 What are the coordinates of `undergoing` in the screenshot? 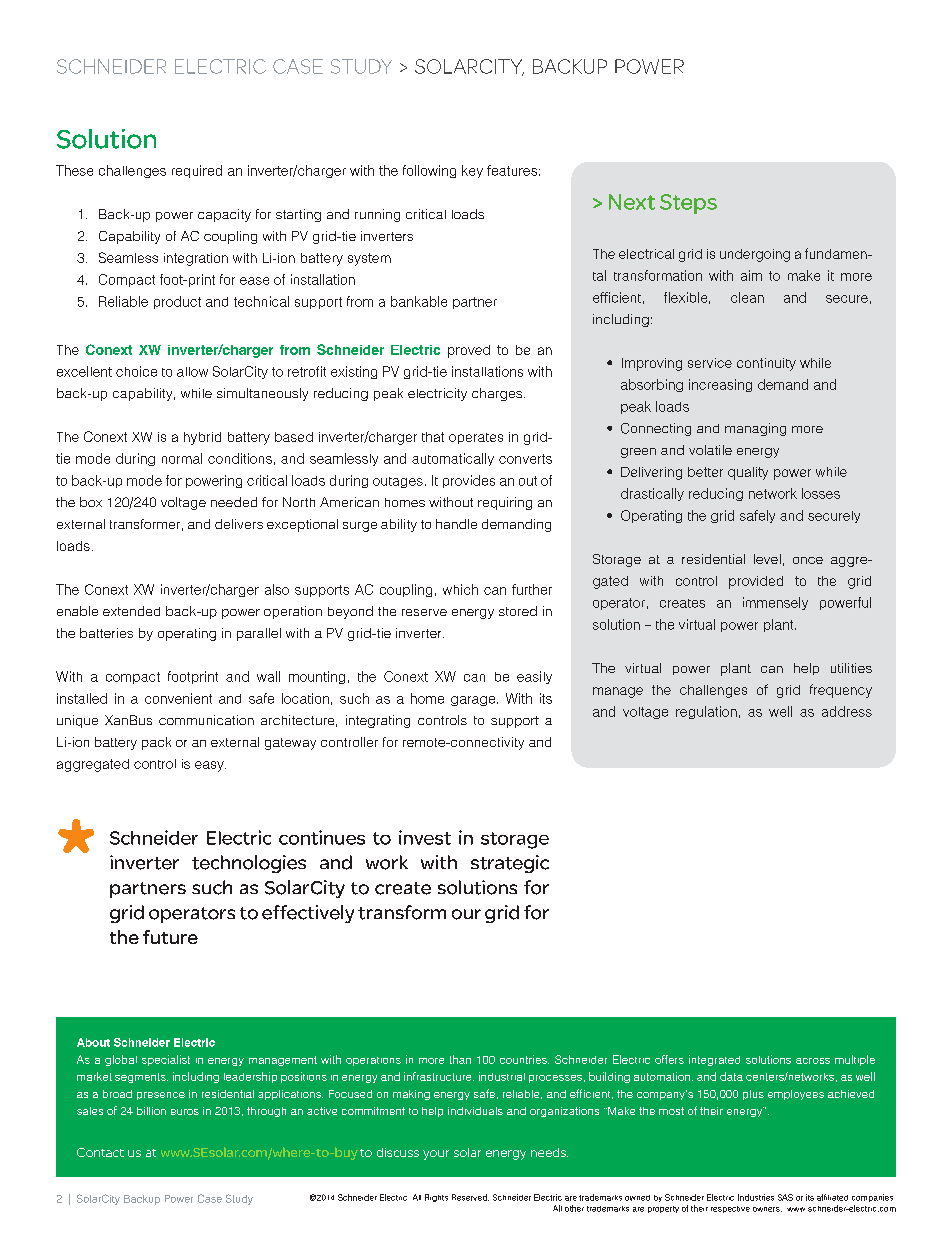 It's located at (755, 255).
